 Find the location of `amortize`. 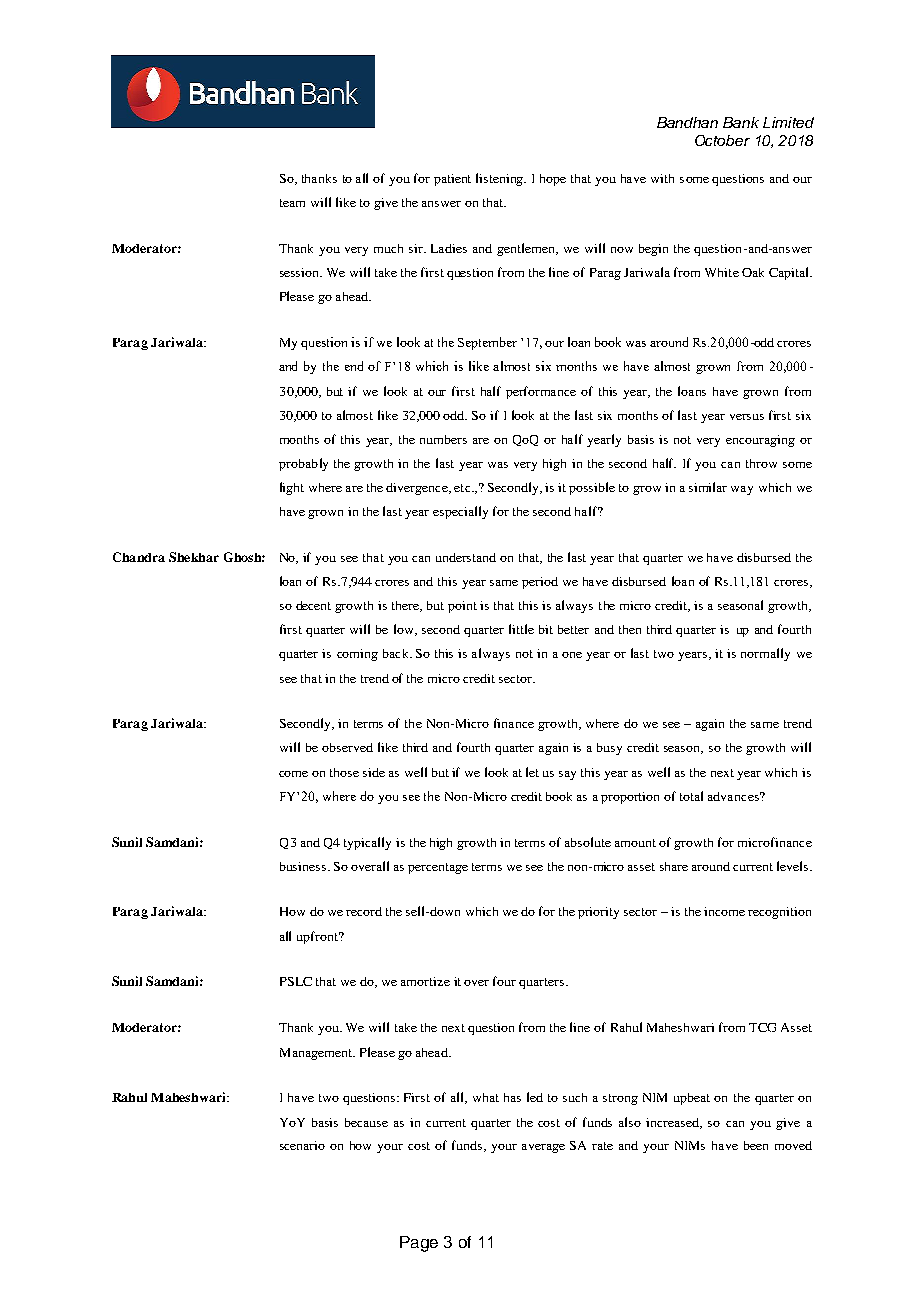

amortize is located at coordinates (425, 981).
